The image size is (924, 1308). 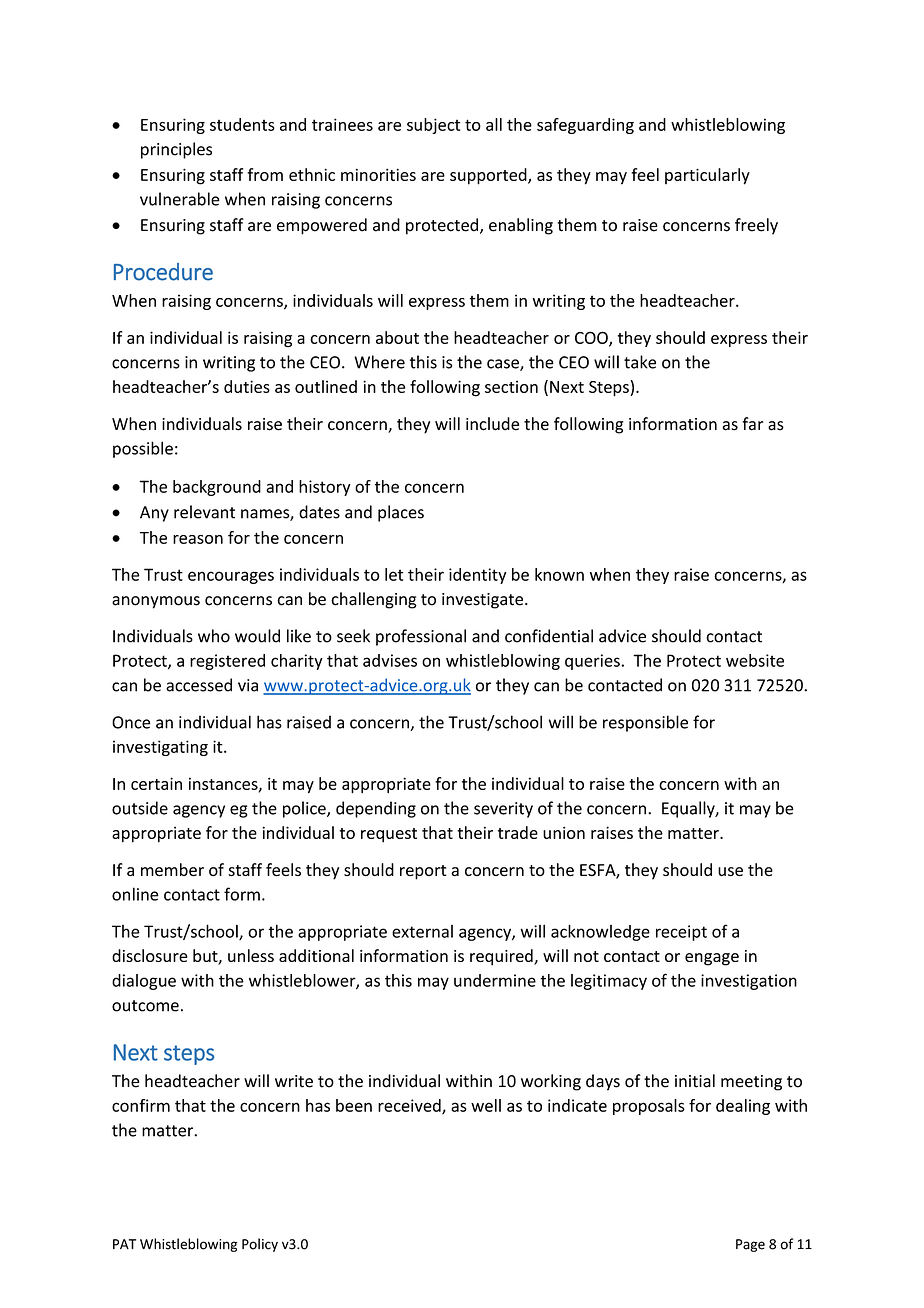 I want to click on report, so click(x=423, y=872).
